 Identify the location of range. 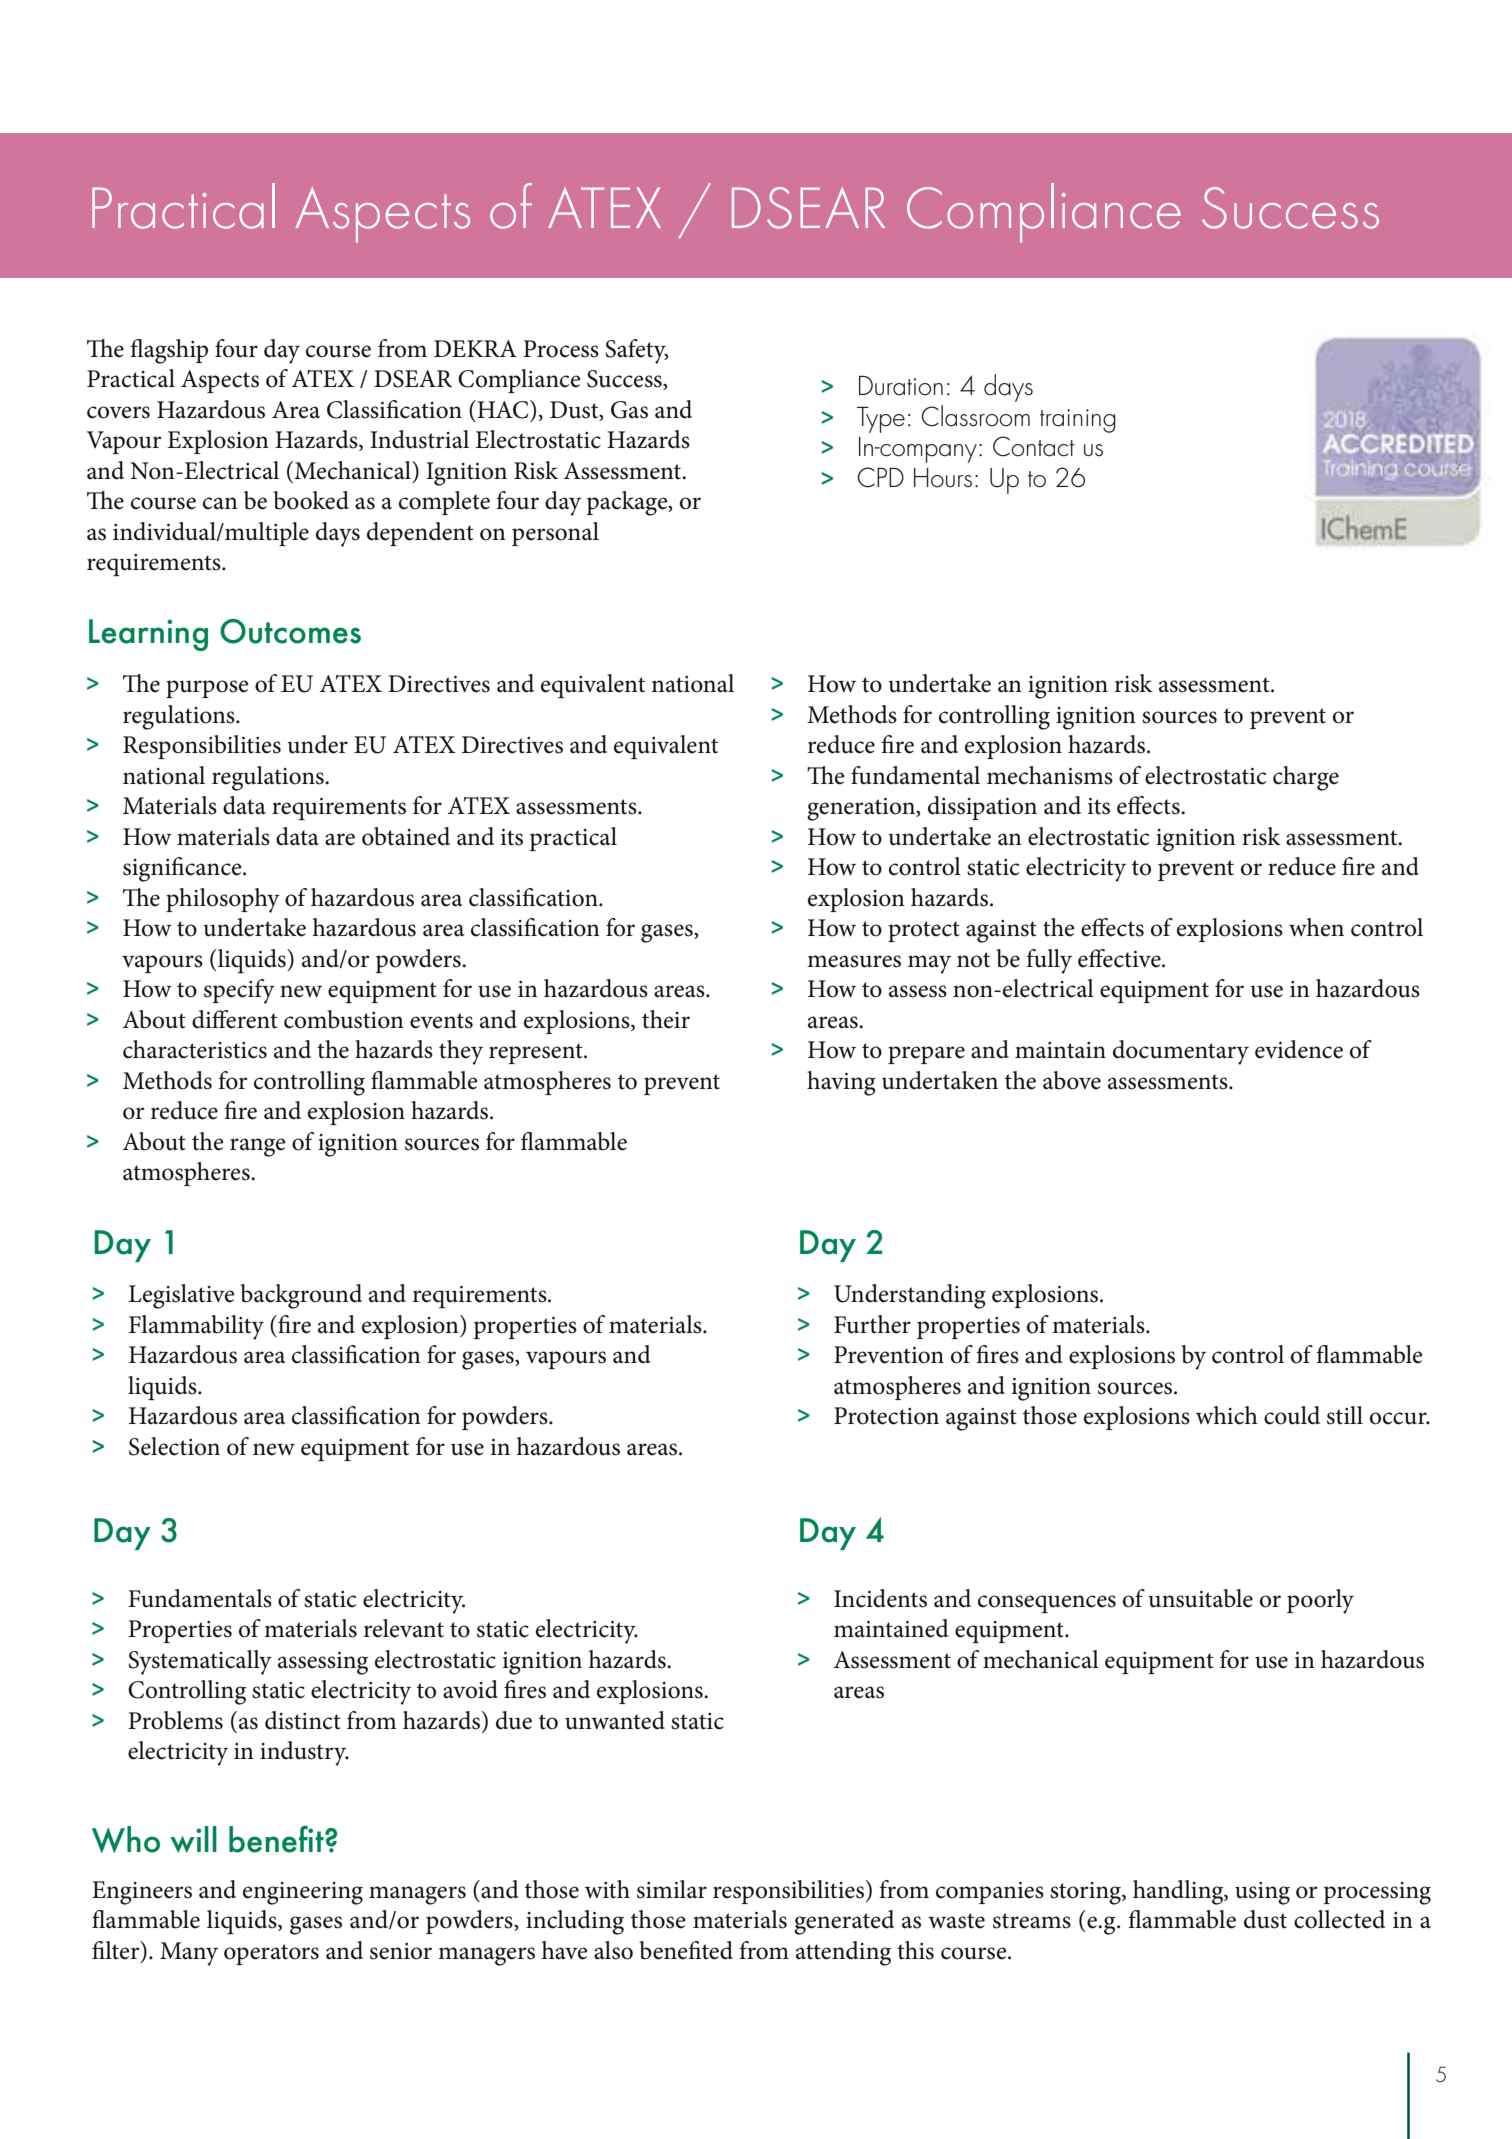
(258, 1147).
